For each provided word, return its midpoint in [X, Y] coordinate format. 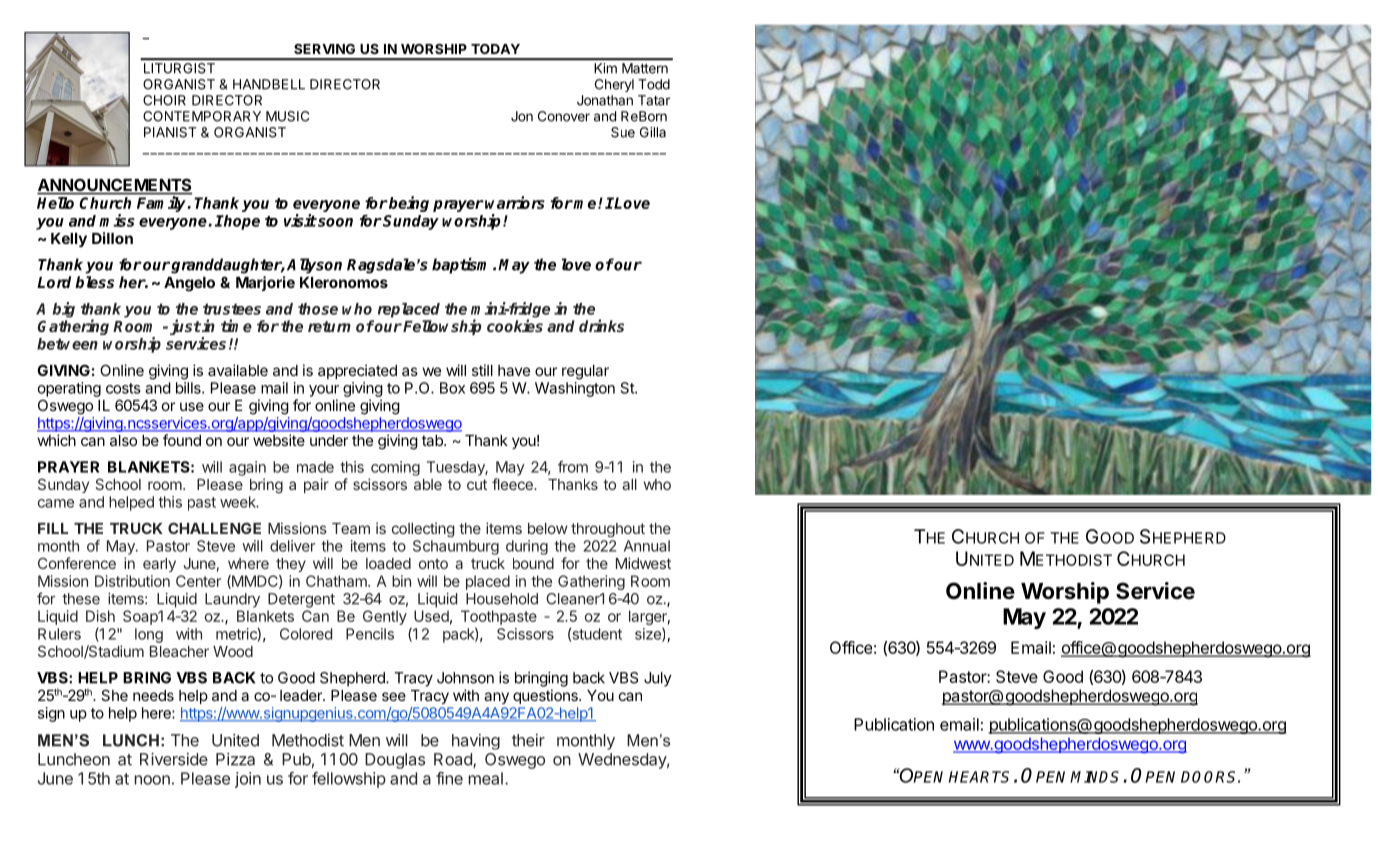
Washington [575, 389]
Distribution [132, 581]
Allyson [314, 266]
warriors [515, 202]
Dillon [112, 238]
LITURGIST [179, 68]
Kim [605, 68]
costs [123, 388]
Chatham [337, 581]
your [324, 391]
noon [152, 780]
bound [533, 563]
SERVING [324, 49]
